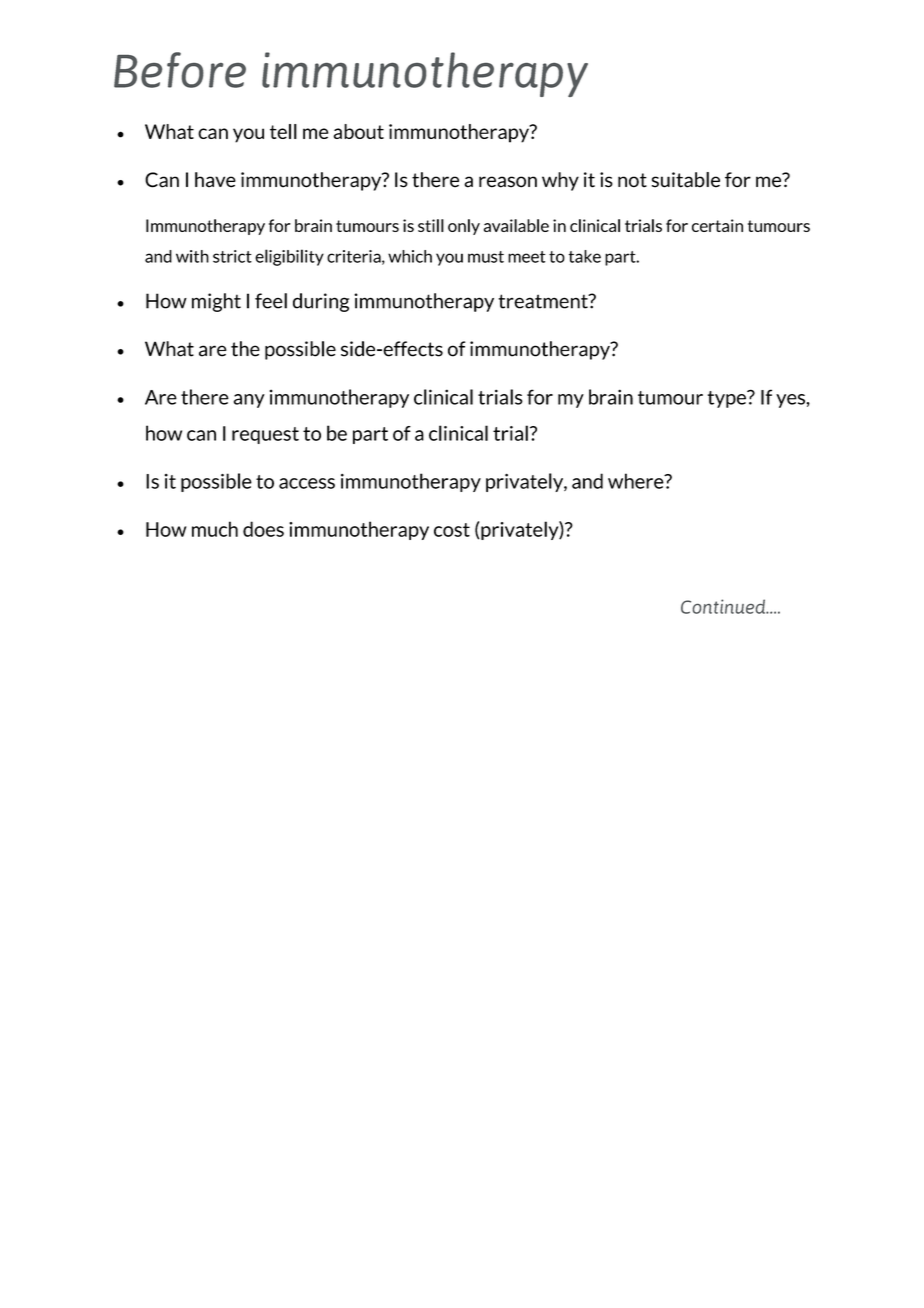 The height and width of the page is (1308, 924). Describe the element at coordinates (686, 180) in the page. I see `suitable` at that location.
